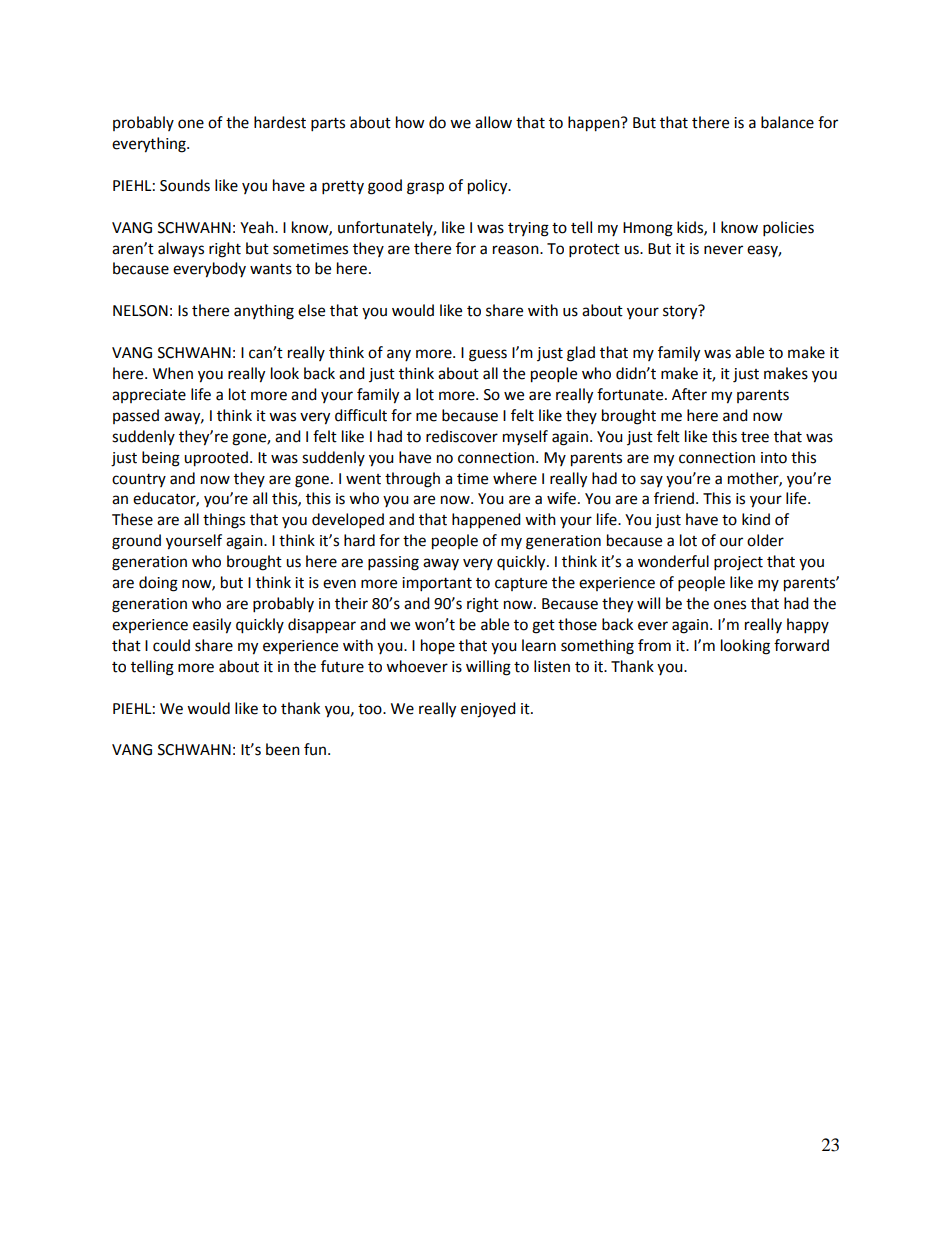  Describe the element at coordinates (755, 437) in the screenshot. I see `tree` at that location.
